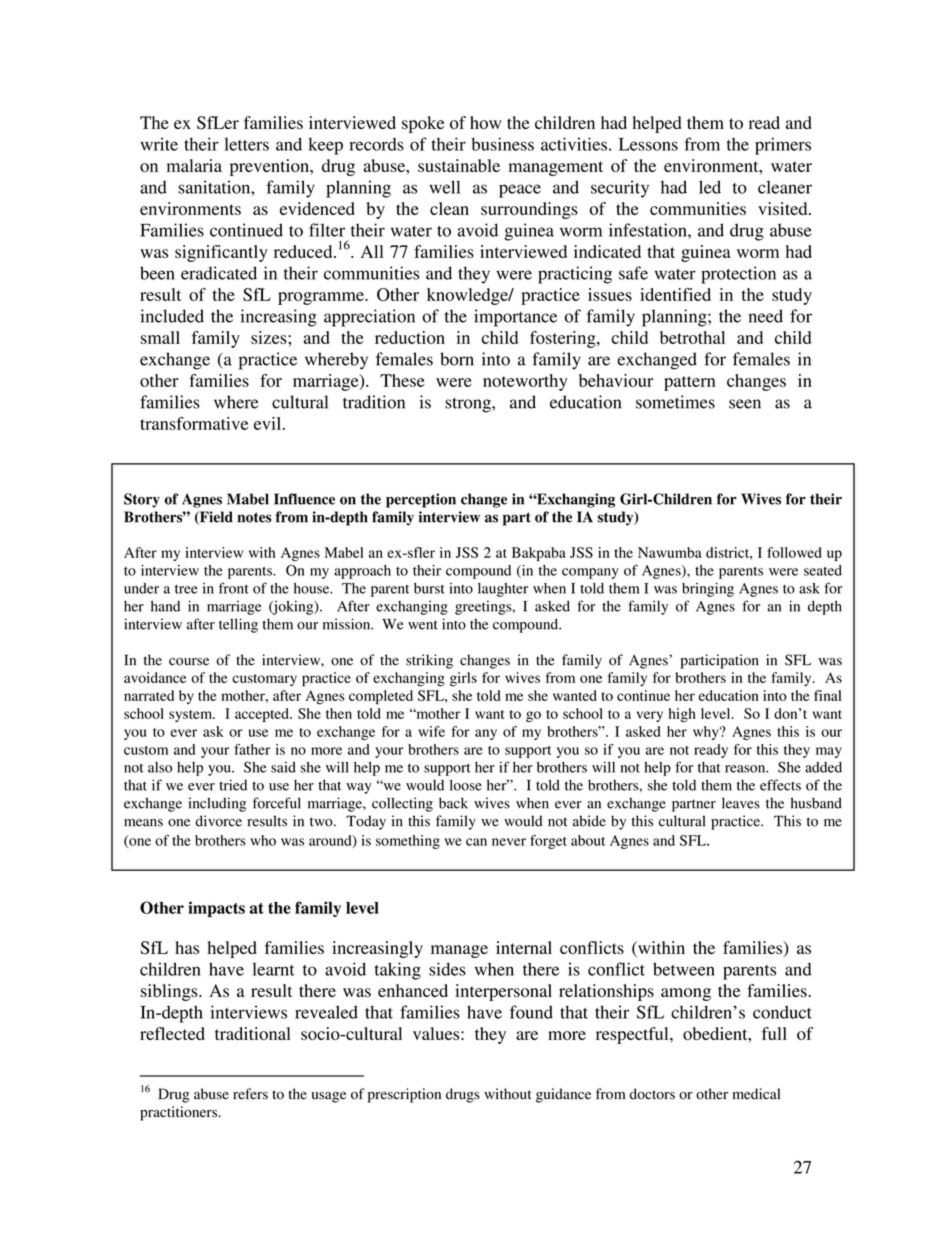 Image resolution: width=952 pixels, height=1233 pixels. Describe the element at coordinates (745, 404) in the screenshot. I see `seen` at that location.
